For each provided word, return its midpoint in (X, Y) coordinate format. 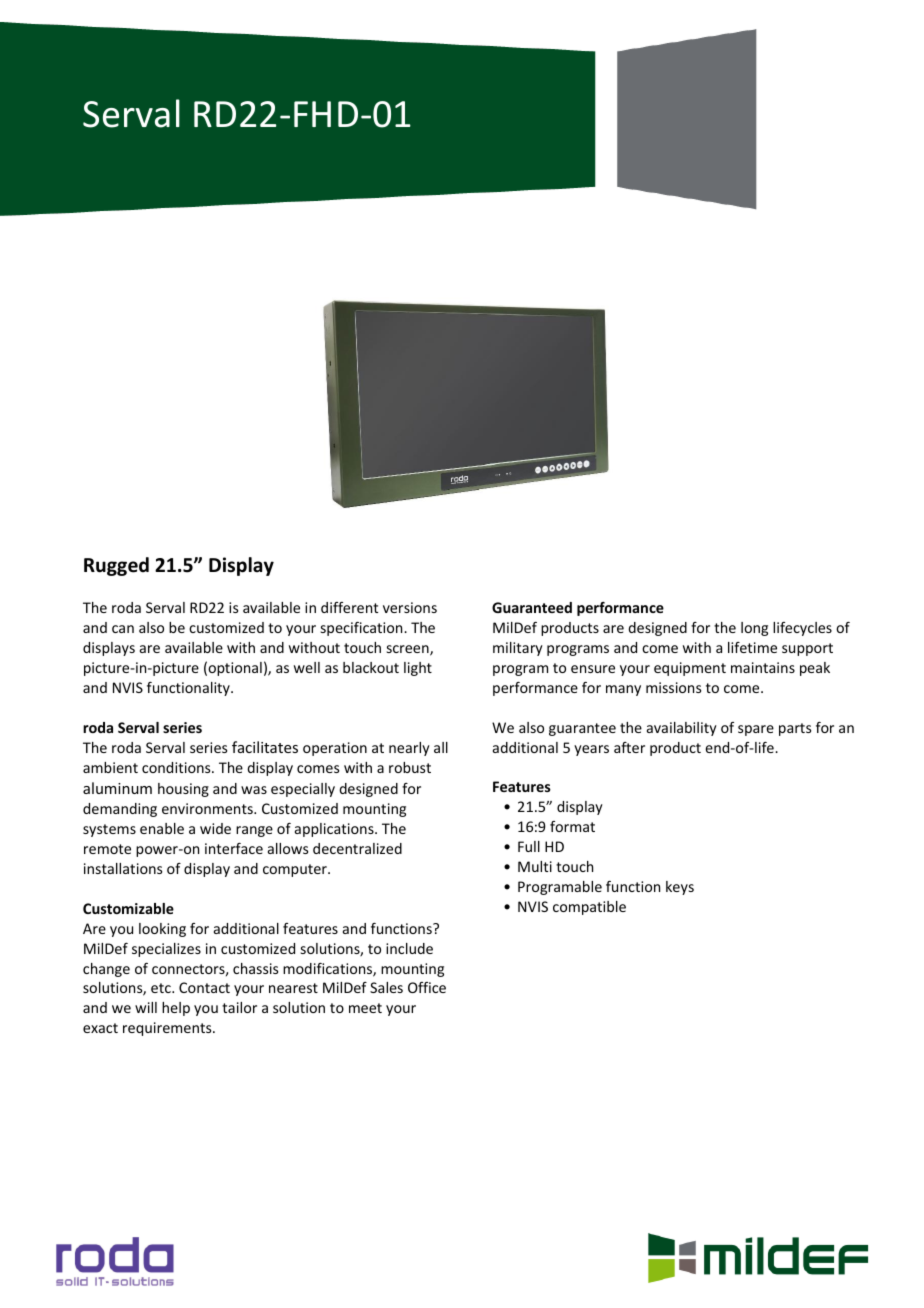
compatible (589, 908)
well (307, 667)
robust (410, 767)
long (754, 629)
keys (680, 888)
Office (427, 987)
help (176, 1009)
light (418, 669)
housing (183, 790)
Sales (386, 987)
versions (410, 607)
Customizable (128, 908)
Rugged (116, 566)
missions (673, 687)
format (572, 826)
